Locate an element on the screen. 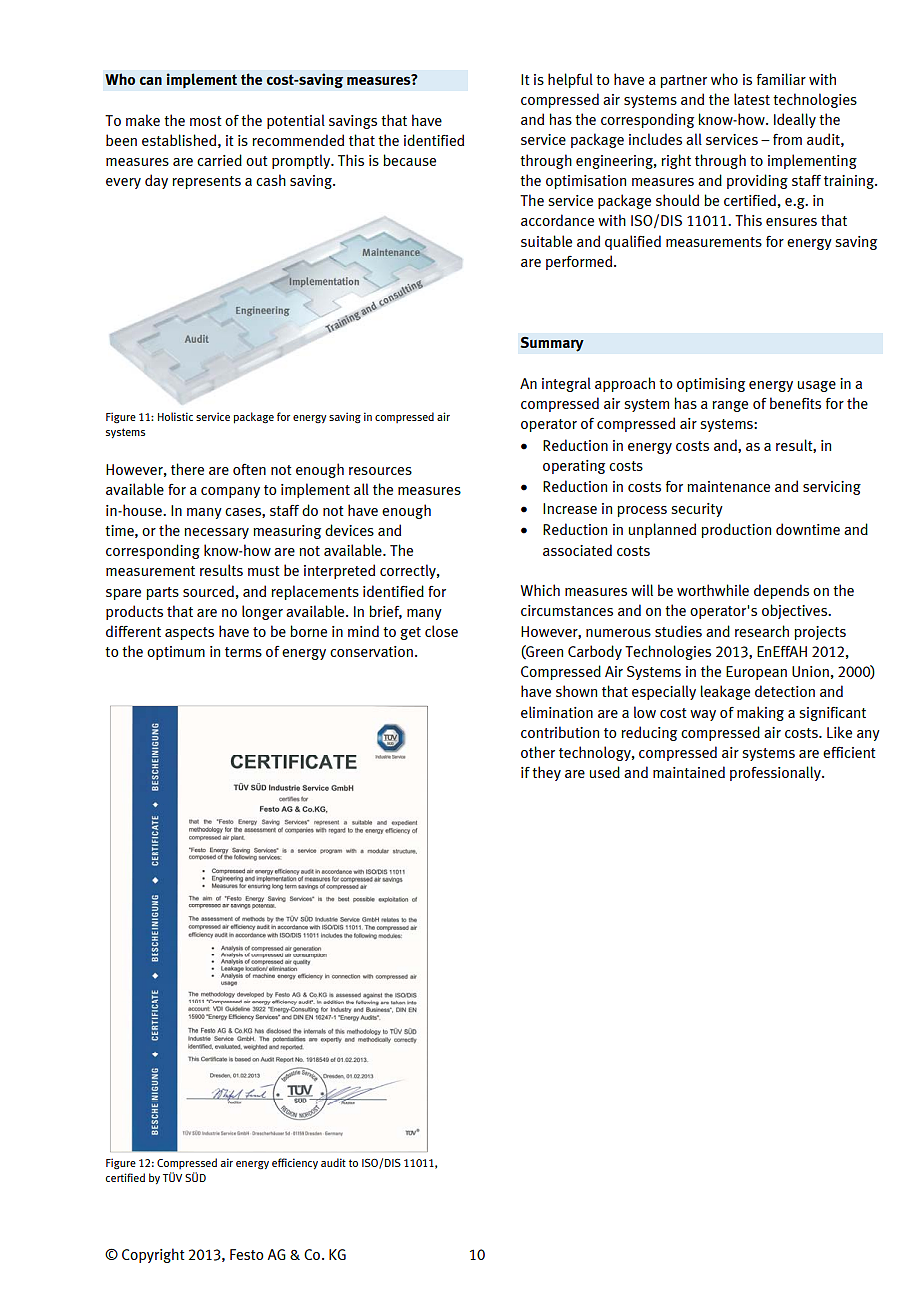 The image size is (924, 1308). helpful is located at coordinates (570, 80).
